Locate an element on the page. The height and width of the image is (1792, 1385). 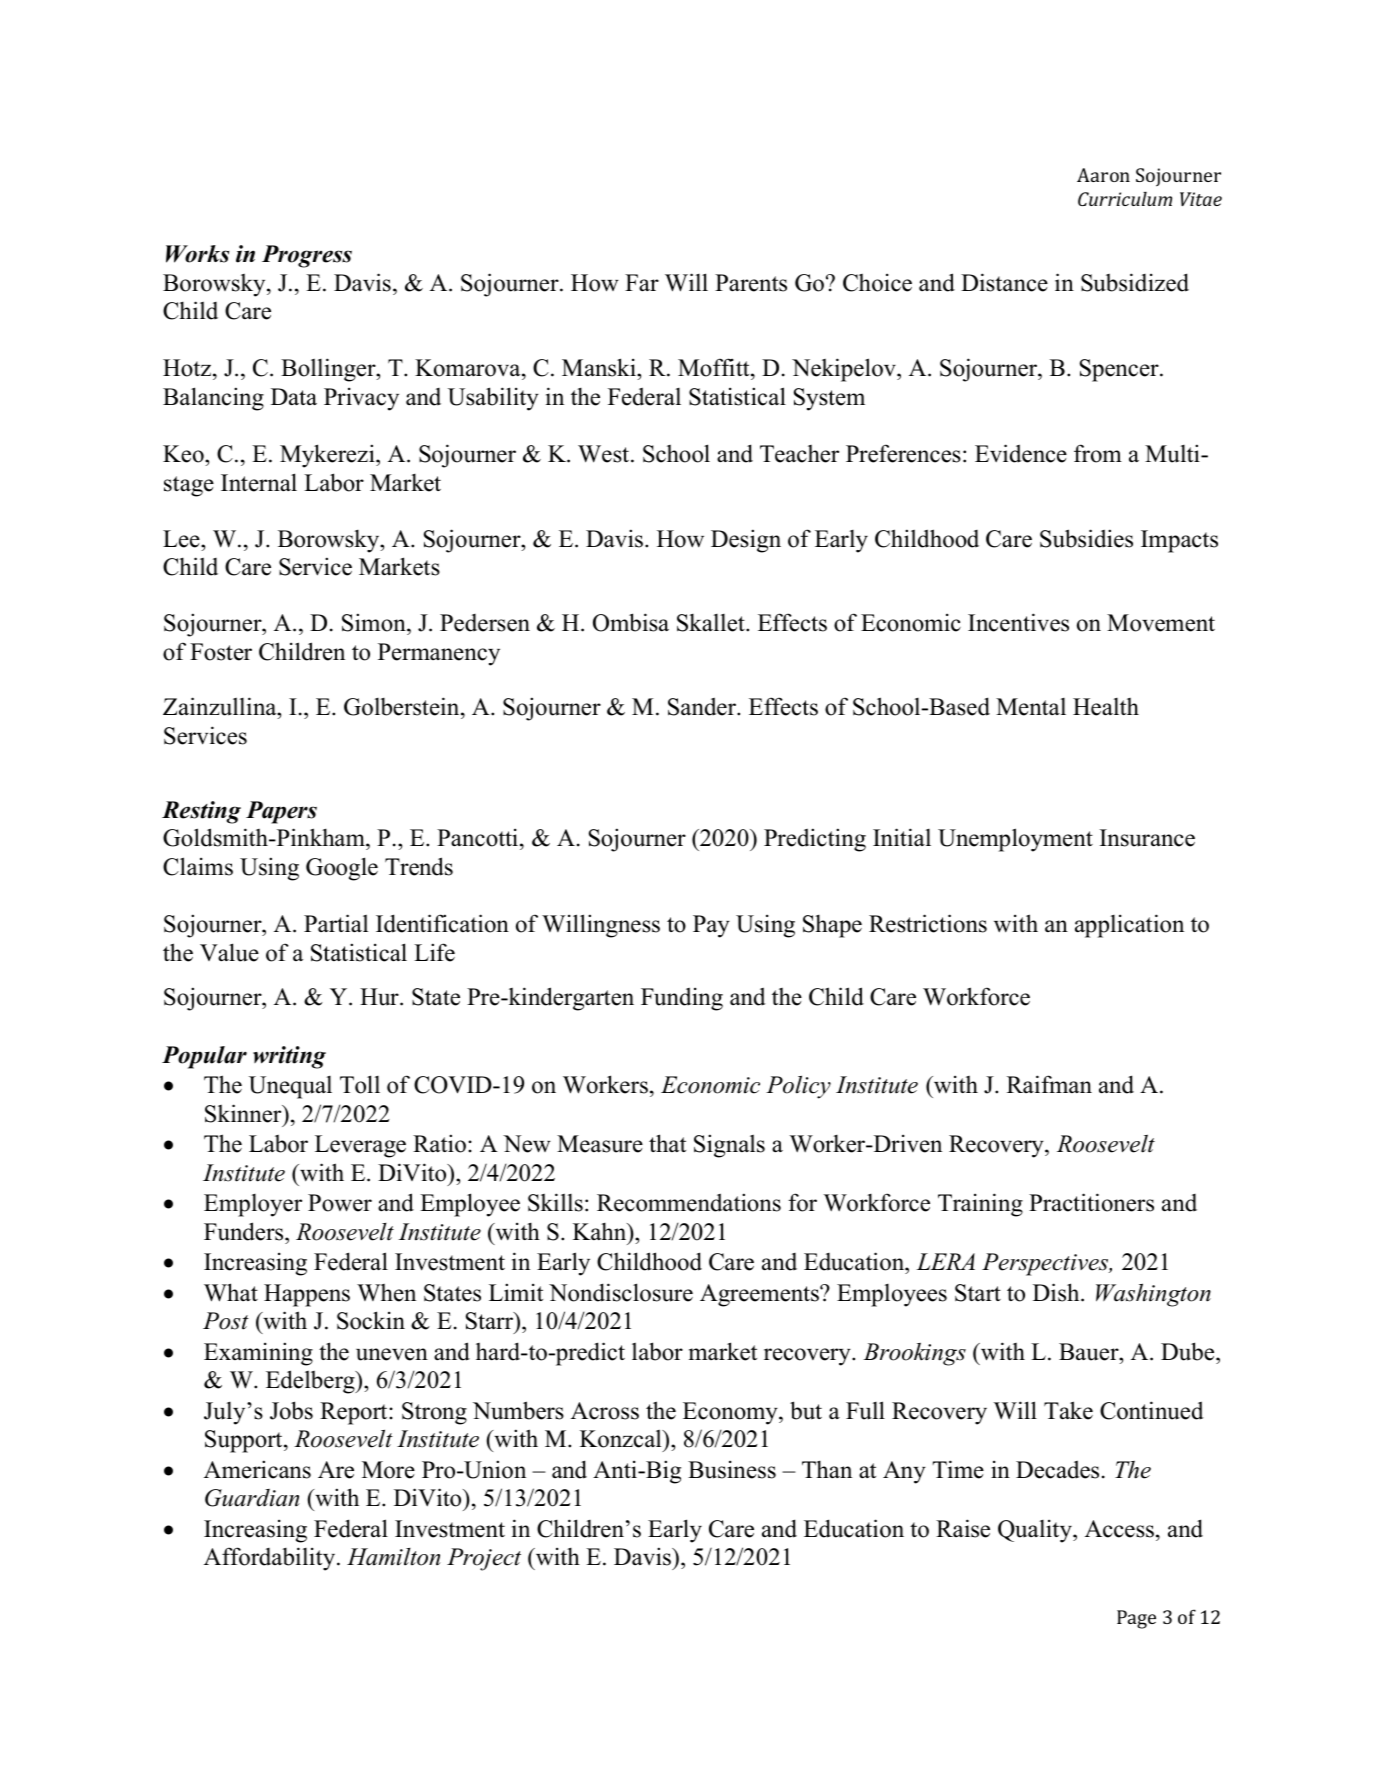
Business is located at coordinates (732, 1469).
